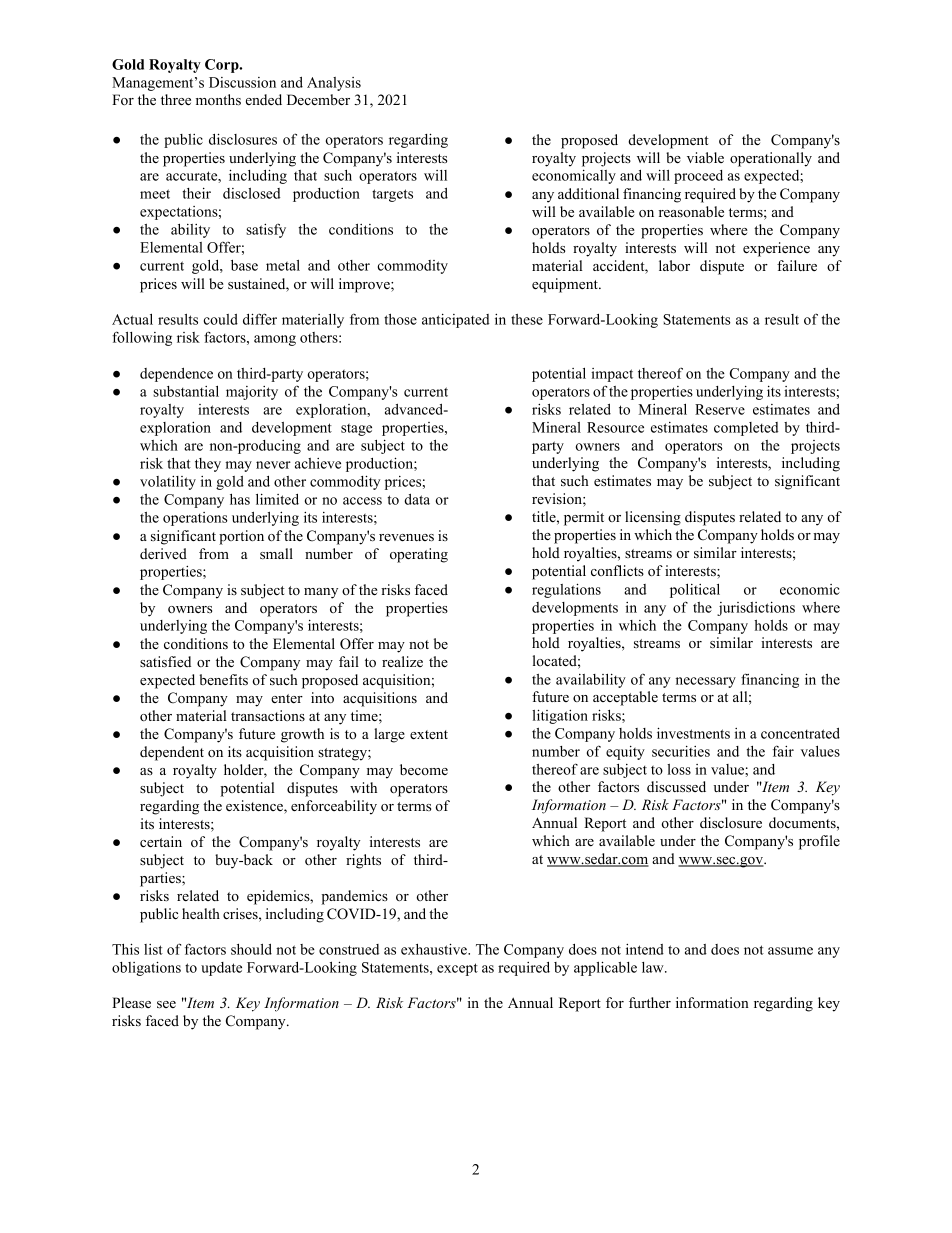 This page has height=1233, width=952. Describe the element at coordinates (424, 769) in the page. I see `become` at that location.
